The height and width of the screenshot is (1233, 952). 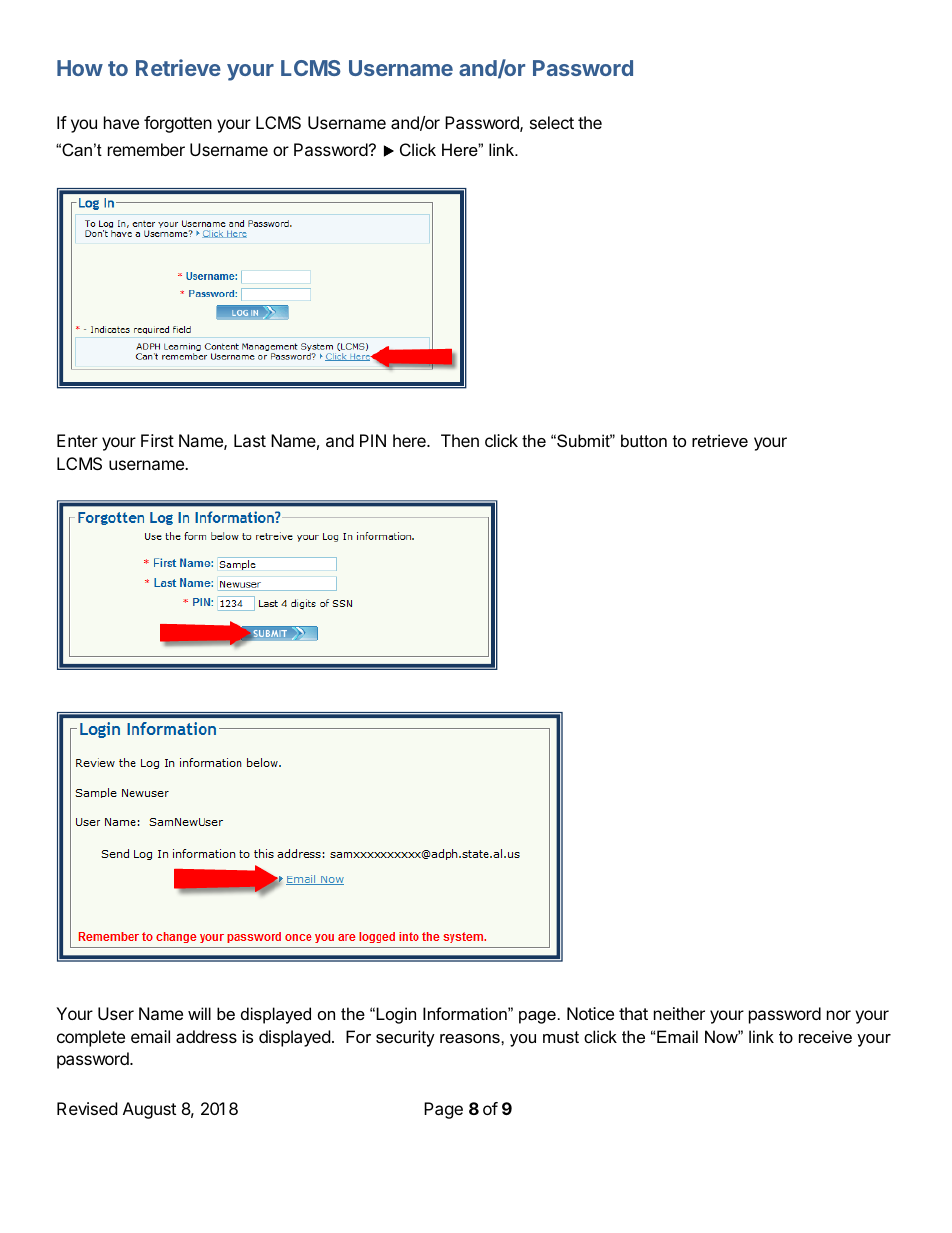 What do you see at coordinates (839, 1015) in the screenshot?
I see `nor` at bounding box center [839, 1015].
